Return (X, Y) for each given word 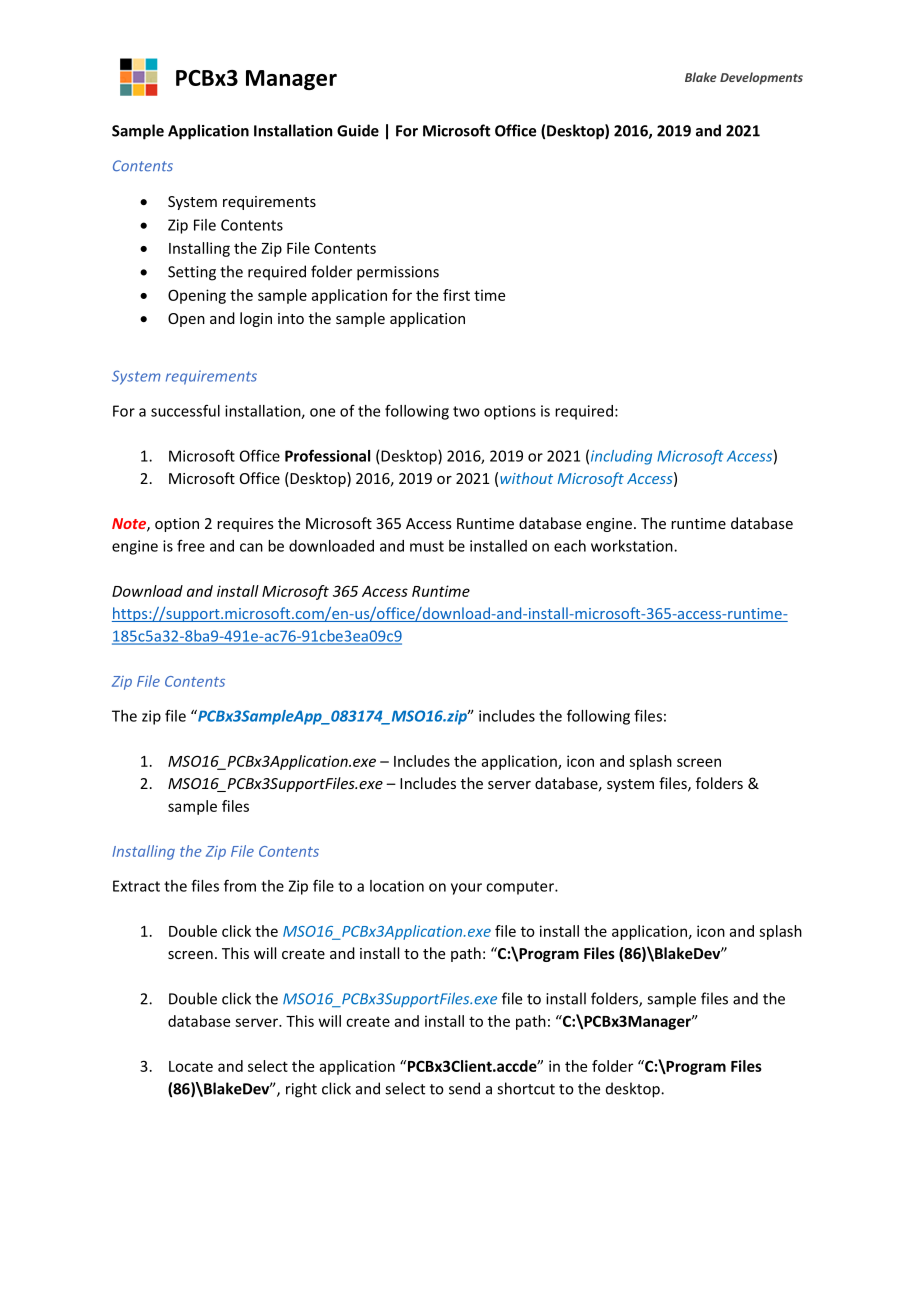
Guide (358, 130)
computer (521, 888)
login (256, 319)
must (427, 546)
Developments (761, 78)
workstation (633, 546)
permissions (398, 273)
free (191, 546)
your (466, 889)
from (240, 885)
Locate (191, 1066)
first (456, 295)
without (526, 478)
